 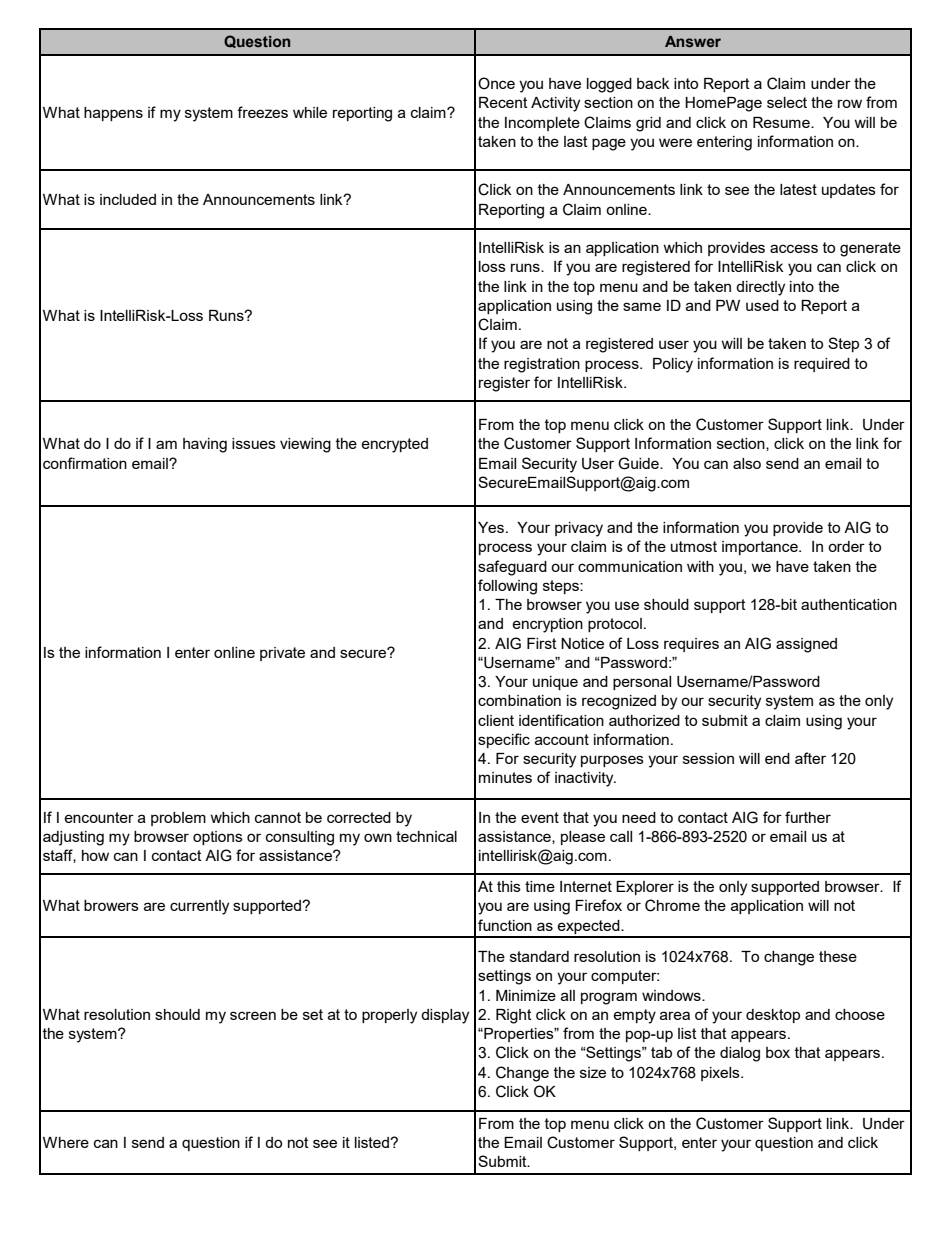 I want to click on having, so click(x=205, y=445).
